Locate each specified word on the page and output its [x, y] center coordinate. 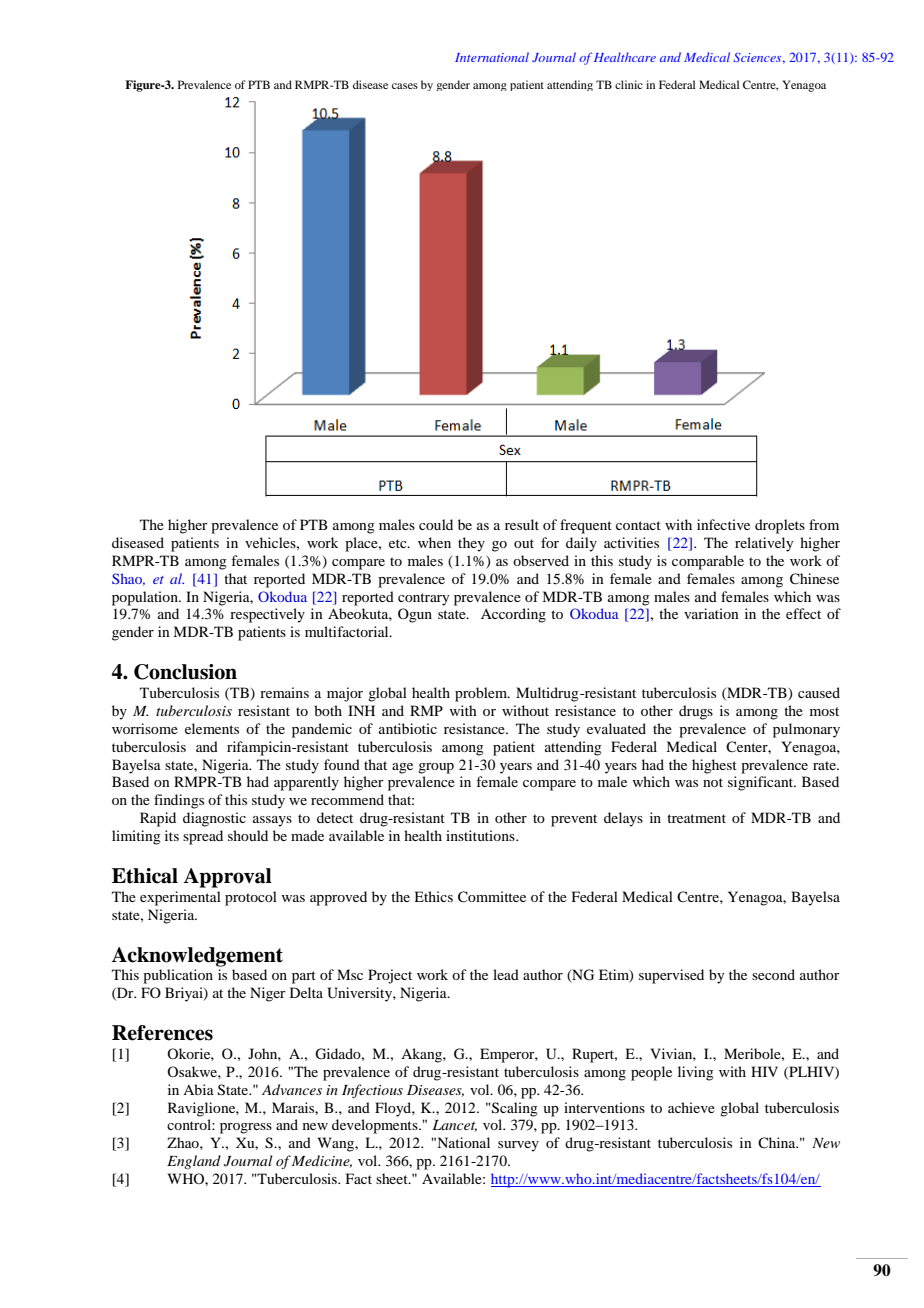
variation [711, 613]
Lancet [455, 1126]
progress [246, 1128]
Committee [492, 897]
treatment [696, 818]
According [513, 615]
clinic [629, 84]
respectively [267, 615]
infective [723, 524]
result [522, 524]
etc [399, 543]
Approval [227, 878]
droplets [780, 526]
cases [405, 86]
